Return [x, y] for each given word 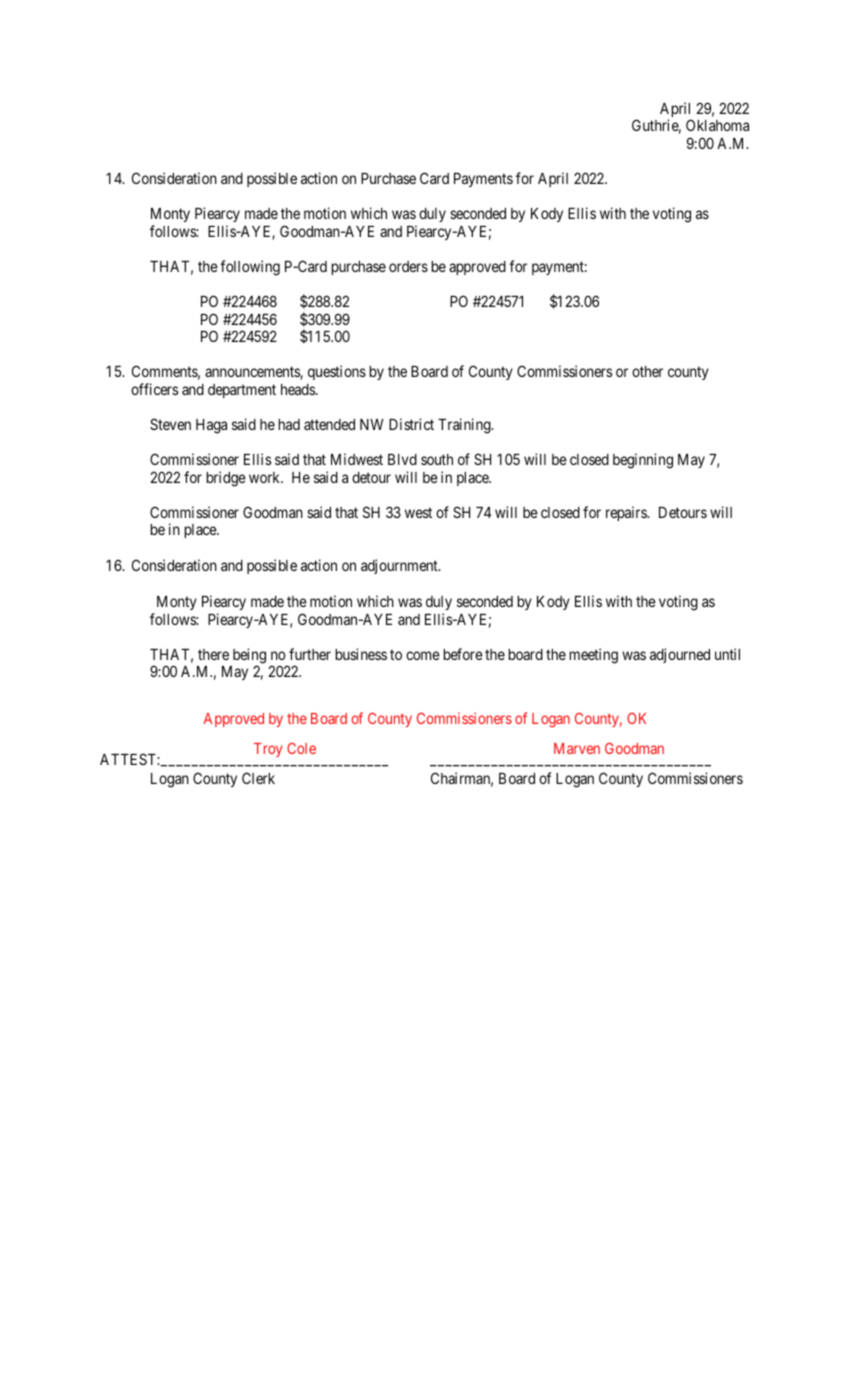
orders [408, 266]
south [437, 459]
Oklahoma [717, 125]
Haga [211, 426]
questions [337, 372]
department [242, 391]
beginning [643, 461]
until [727, 654]
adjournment [400, 566]
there [213, 654]
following [250, 268]
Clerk [258, 778]
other [647, 371]
